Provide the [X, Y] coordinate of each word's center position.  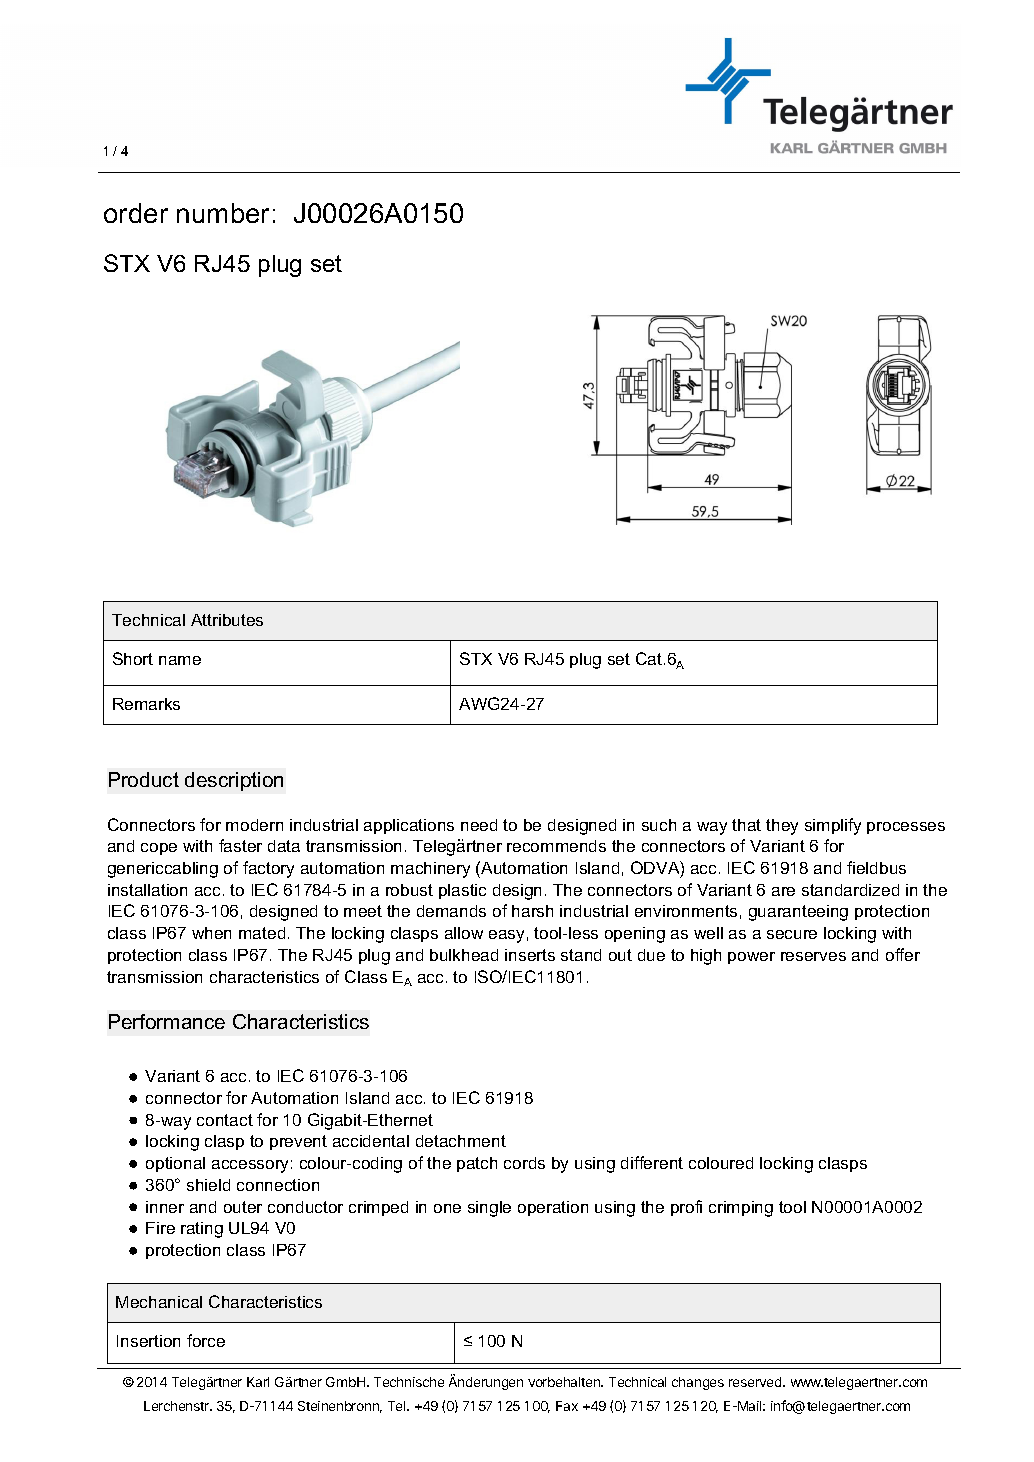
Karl [258, 1382]
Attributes [227, 620]
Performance [167, 1021]
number [223, 213]
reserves [813, 956]
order [136, 213]
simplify [833, 826]
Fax [567, 1406]
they [782, 827]
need [479, 825]
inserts [530, 955]
